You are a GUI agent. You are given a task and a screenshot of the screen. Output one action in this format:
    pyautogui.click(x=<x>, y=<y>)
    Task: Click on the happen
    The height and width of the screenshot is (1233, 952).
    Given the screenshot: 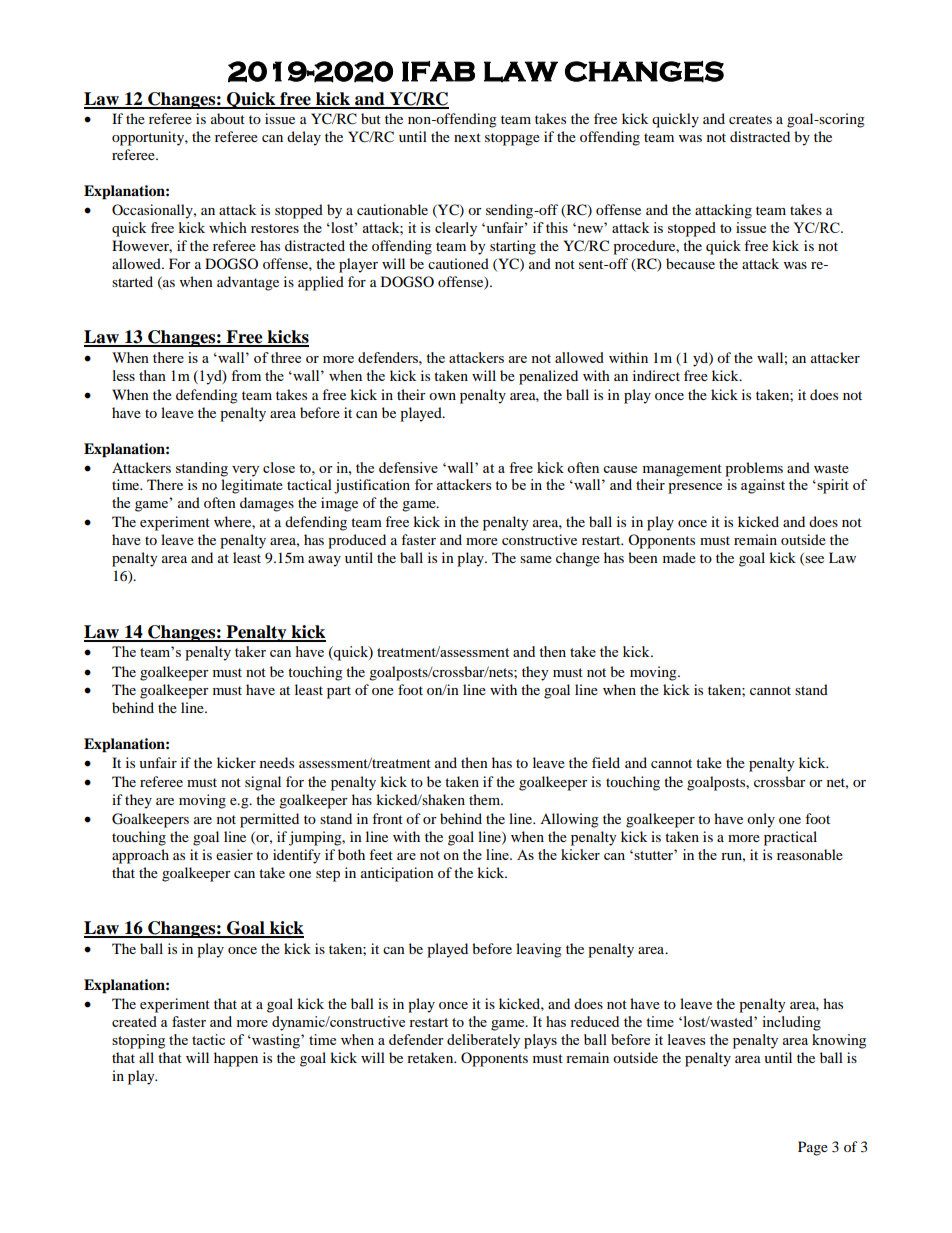 What is the action you would take?
    pyautogui.click(x=236, y=1059)
